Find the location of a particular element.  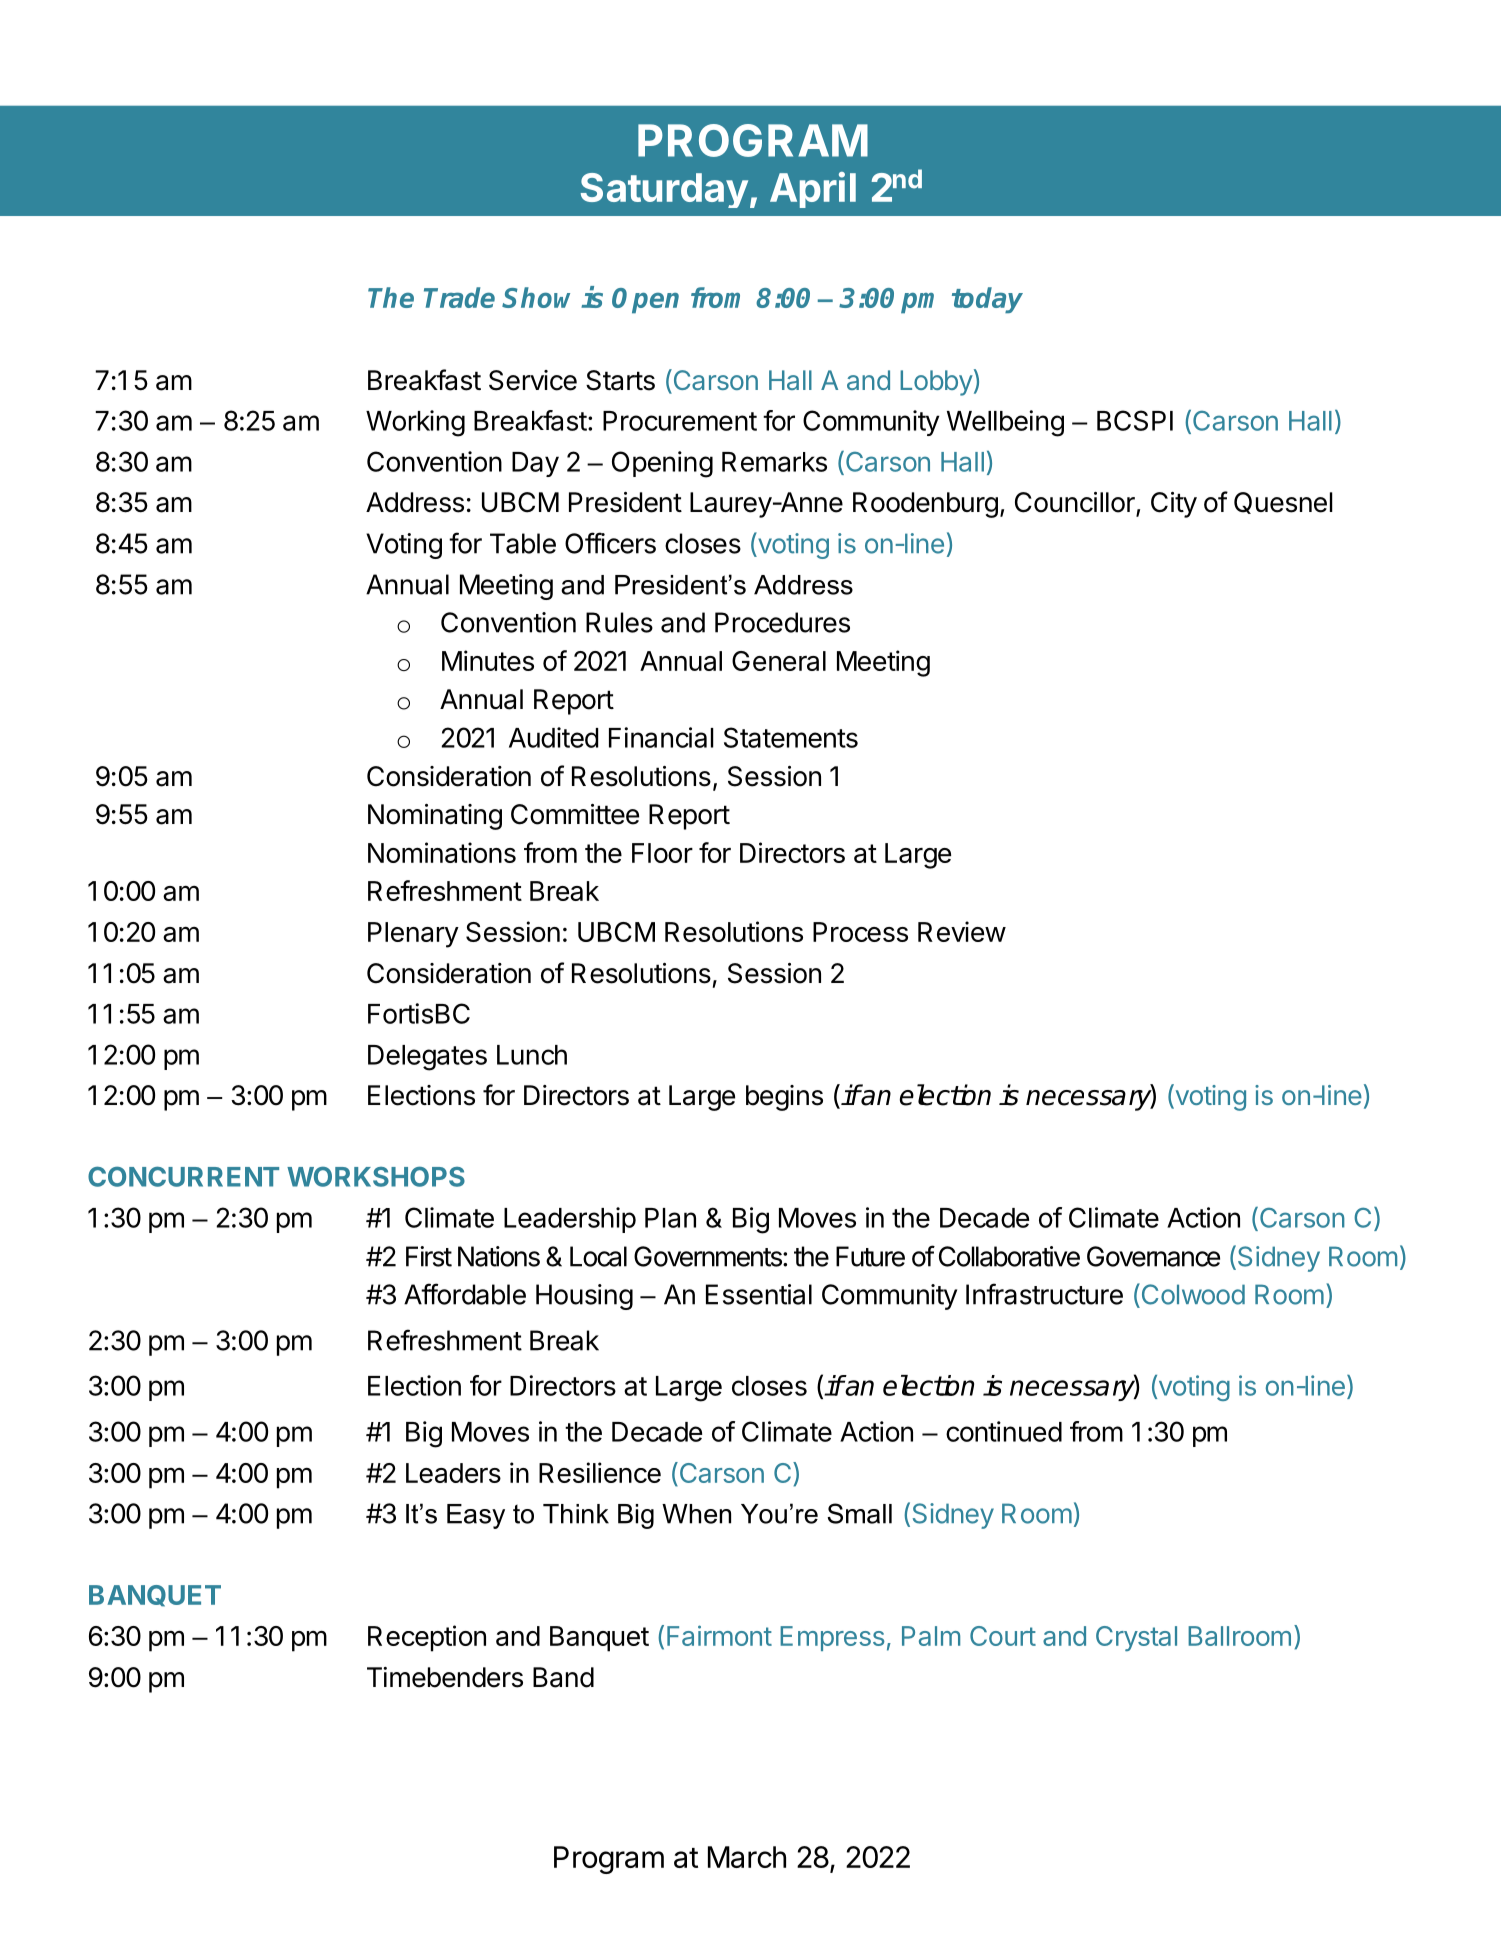

First is located at coordinates (429, 1256).
